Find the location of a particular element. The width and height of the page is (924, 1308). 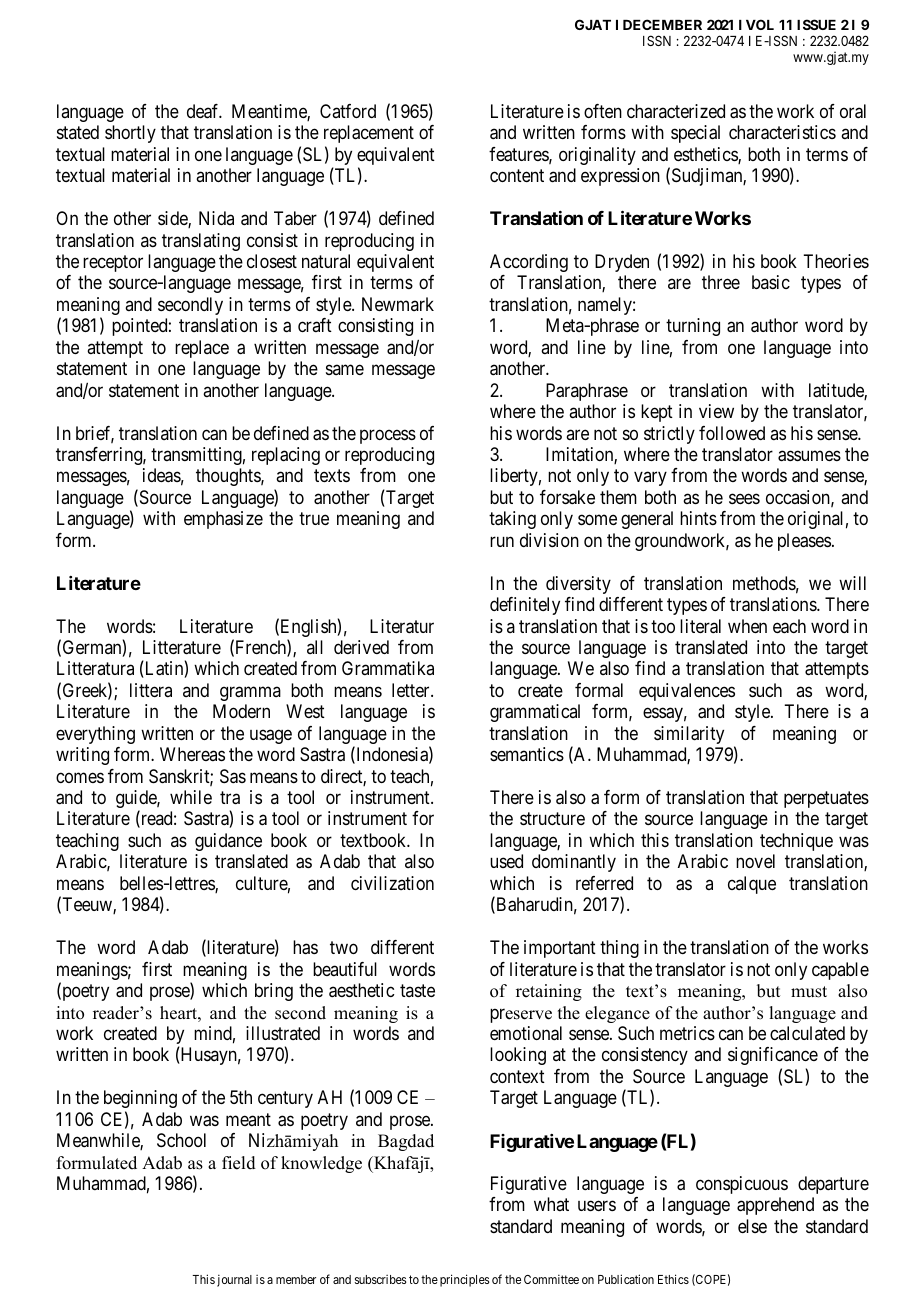

process is located at coordinates (388, 436).
